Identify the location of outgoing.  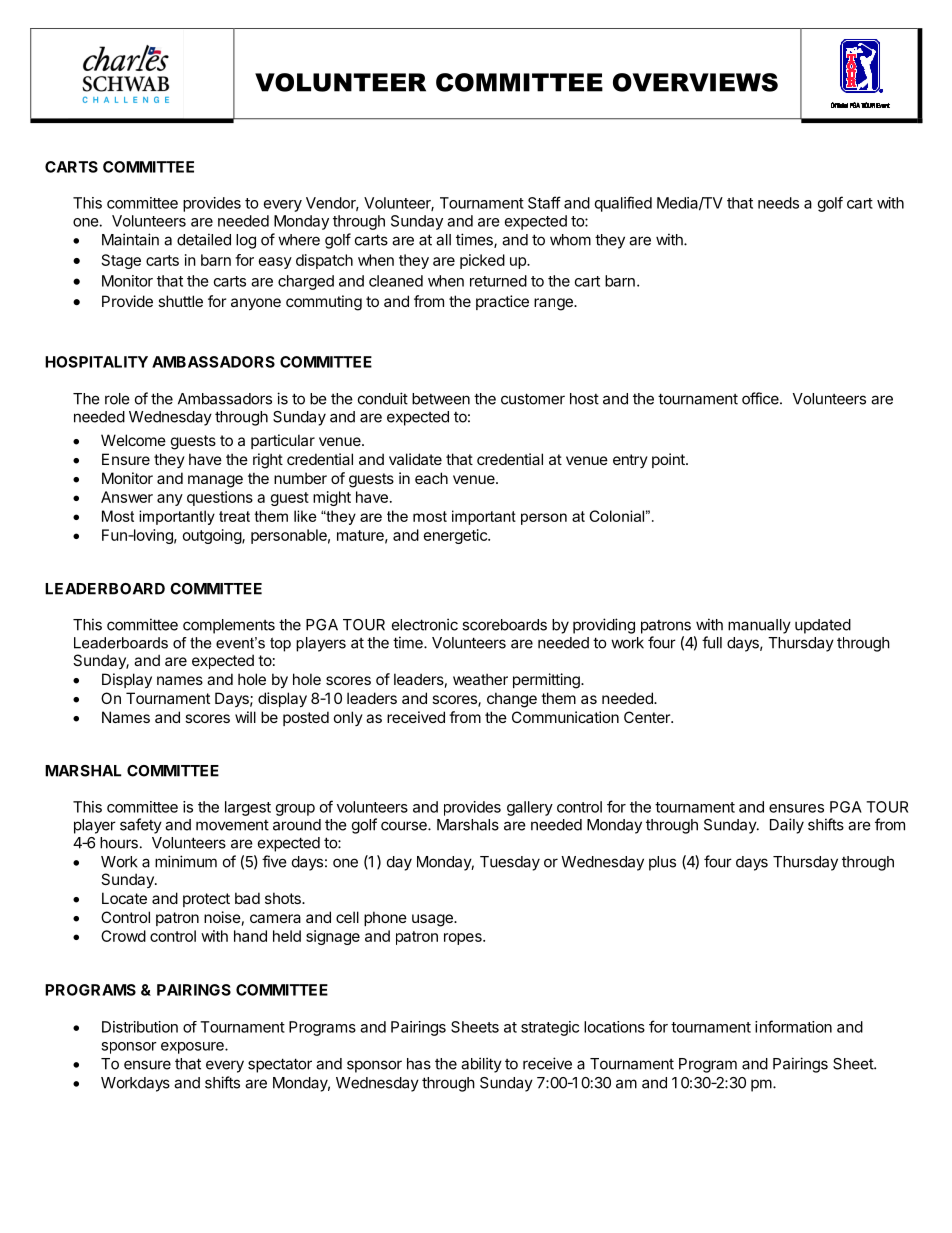
(213, 536).
